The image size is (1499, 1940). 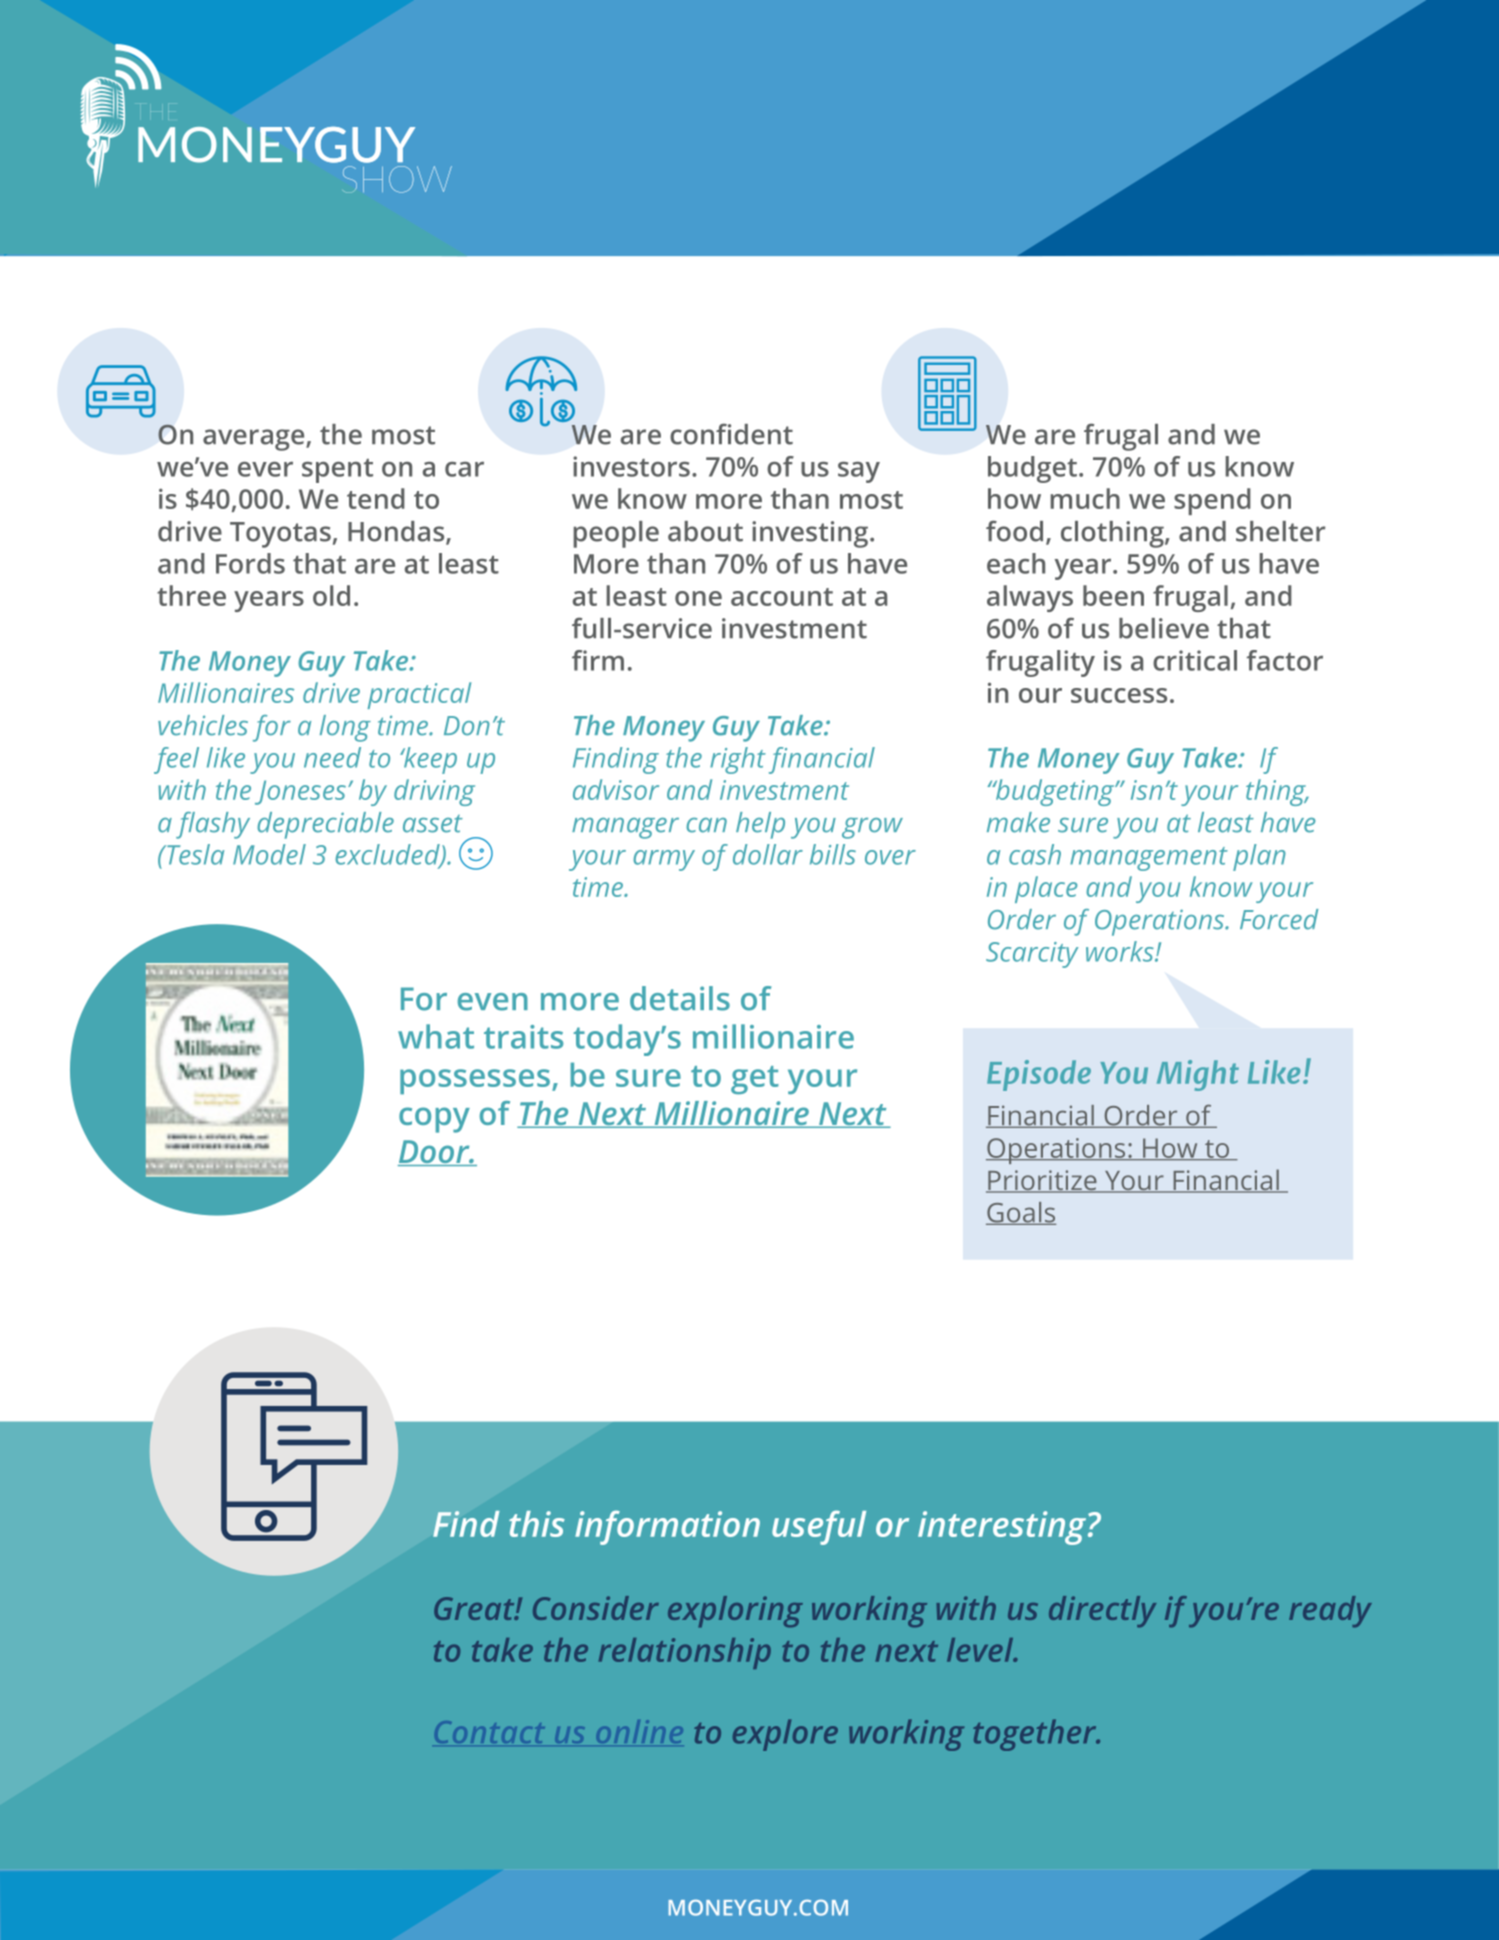 What do you see at coordinates (680, 998) in the page?
I see `details` at bounding box center [680, 998].
